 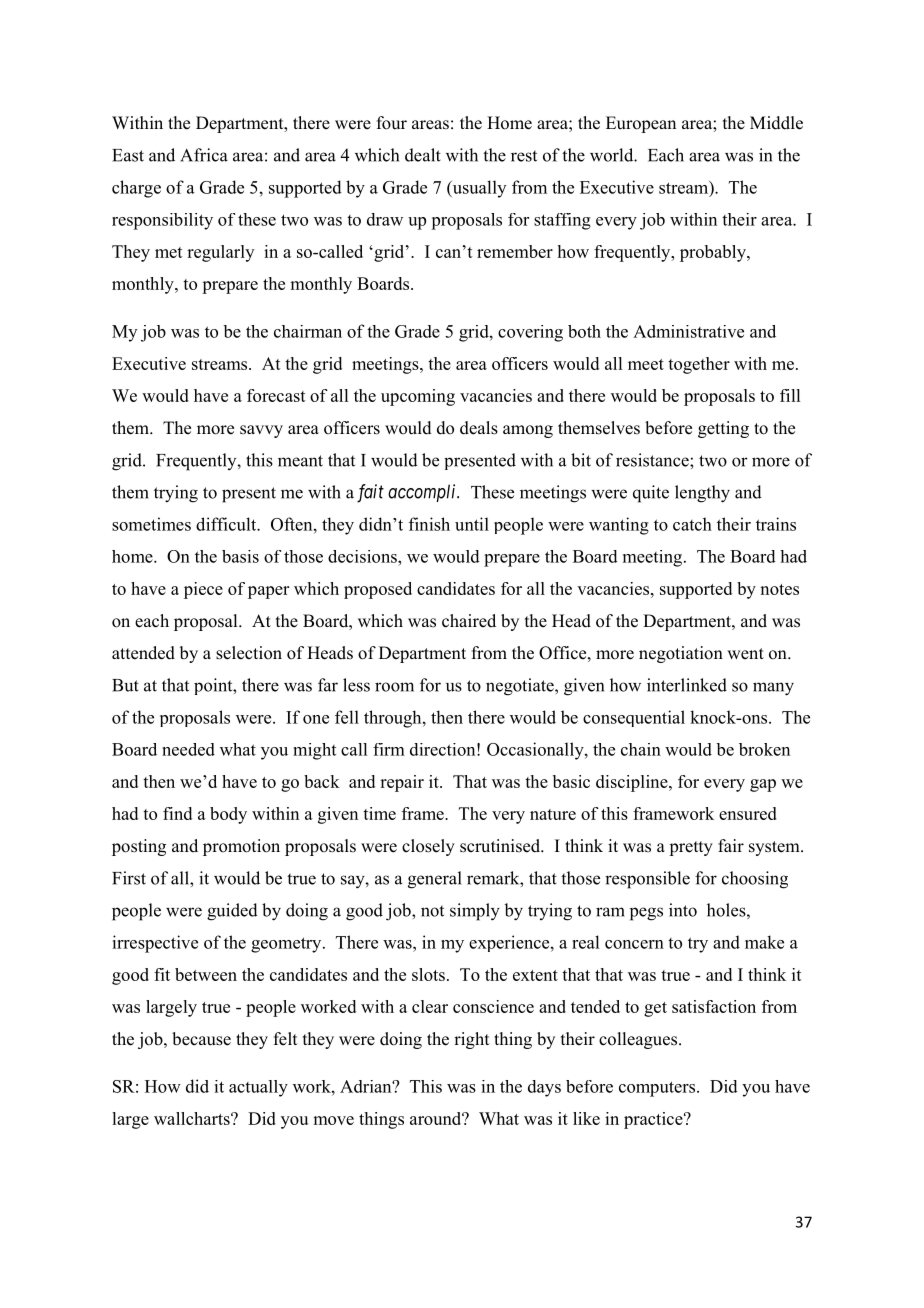 What do you see at coordinates (258, 1088) in the image?
I see `actually` at bounding box center [258, 1088].
